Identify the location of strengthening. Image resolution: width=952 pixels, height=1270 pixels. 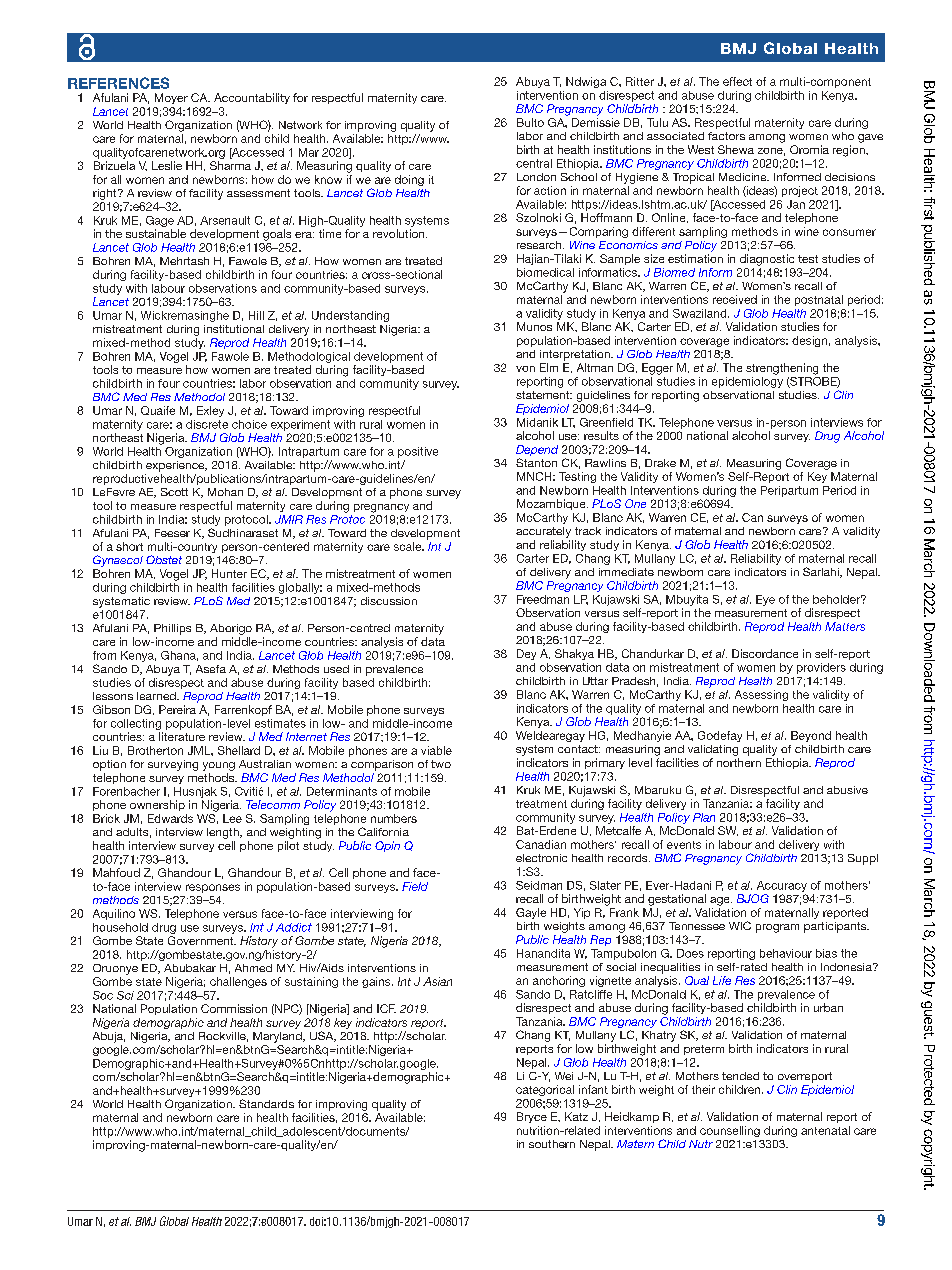
(782, 369).
